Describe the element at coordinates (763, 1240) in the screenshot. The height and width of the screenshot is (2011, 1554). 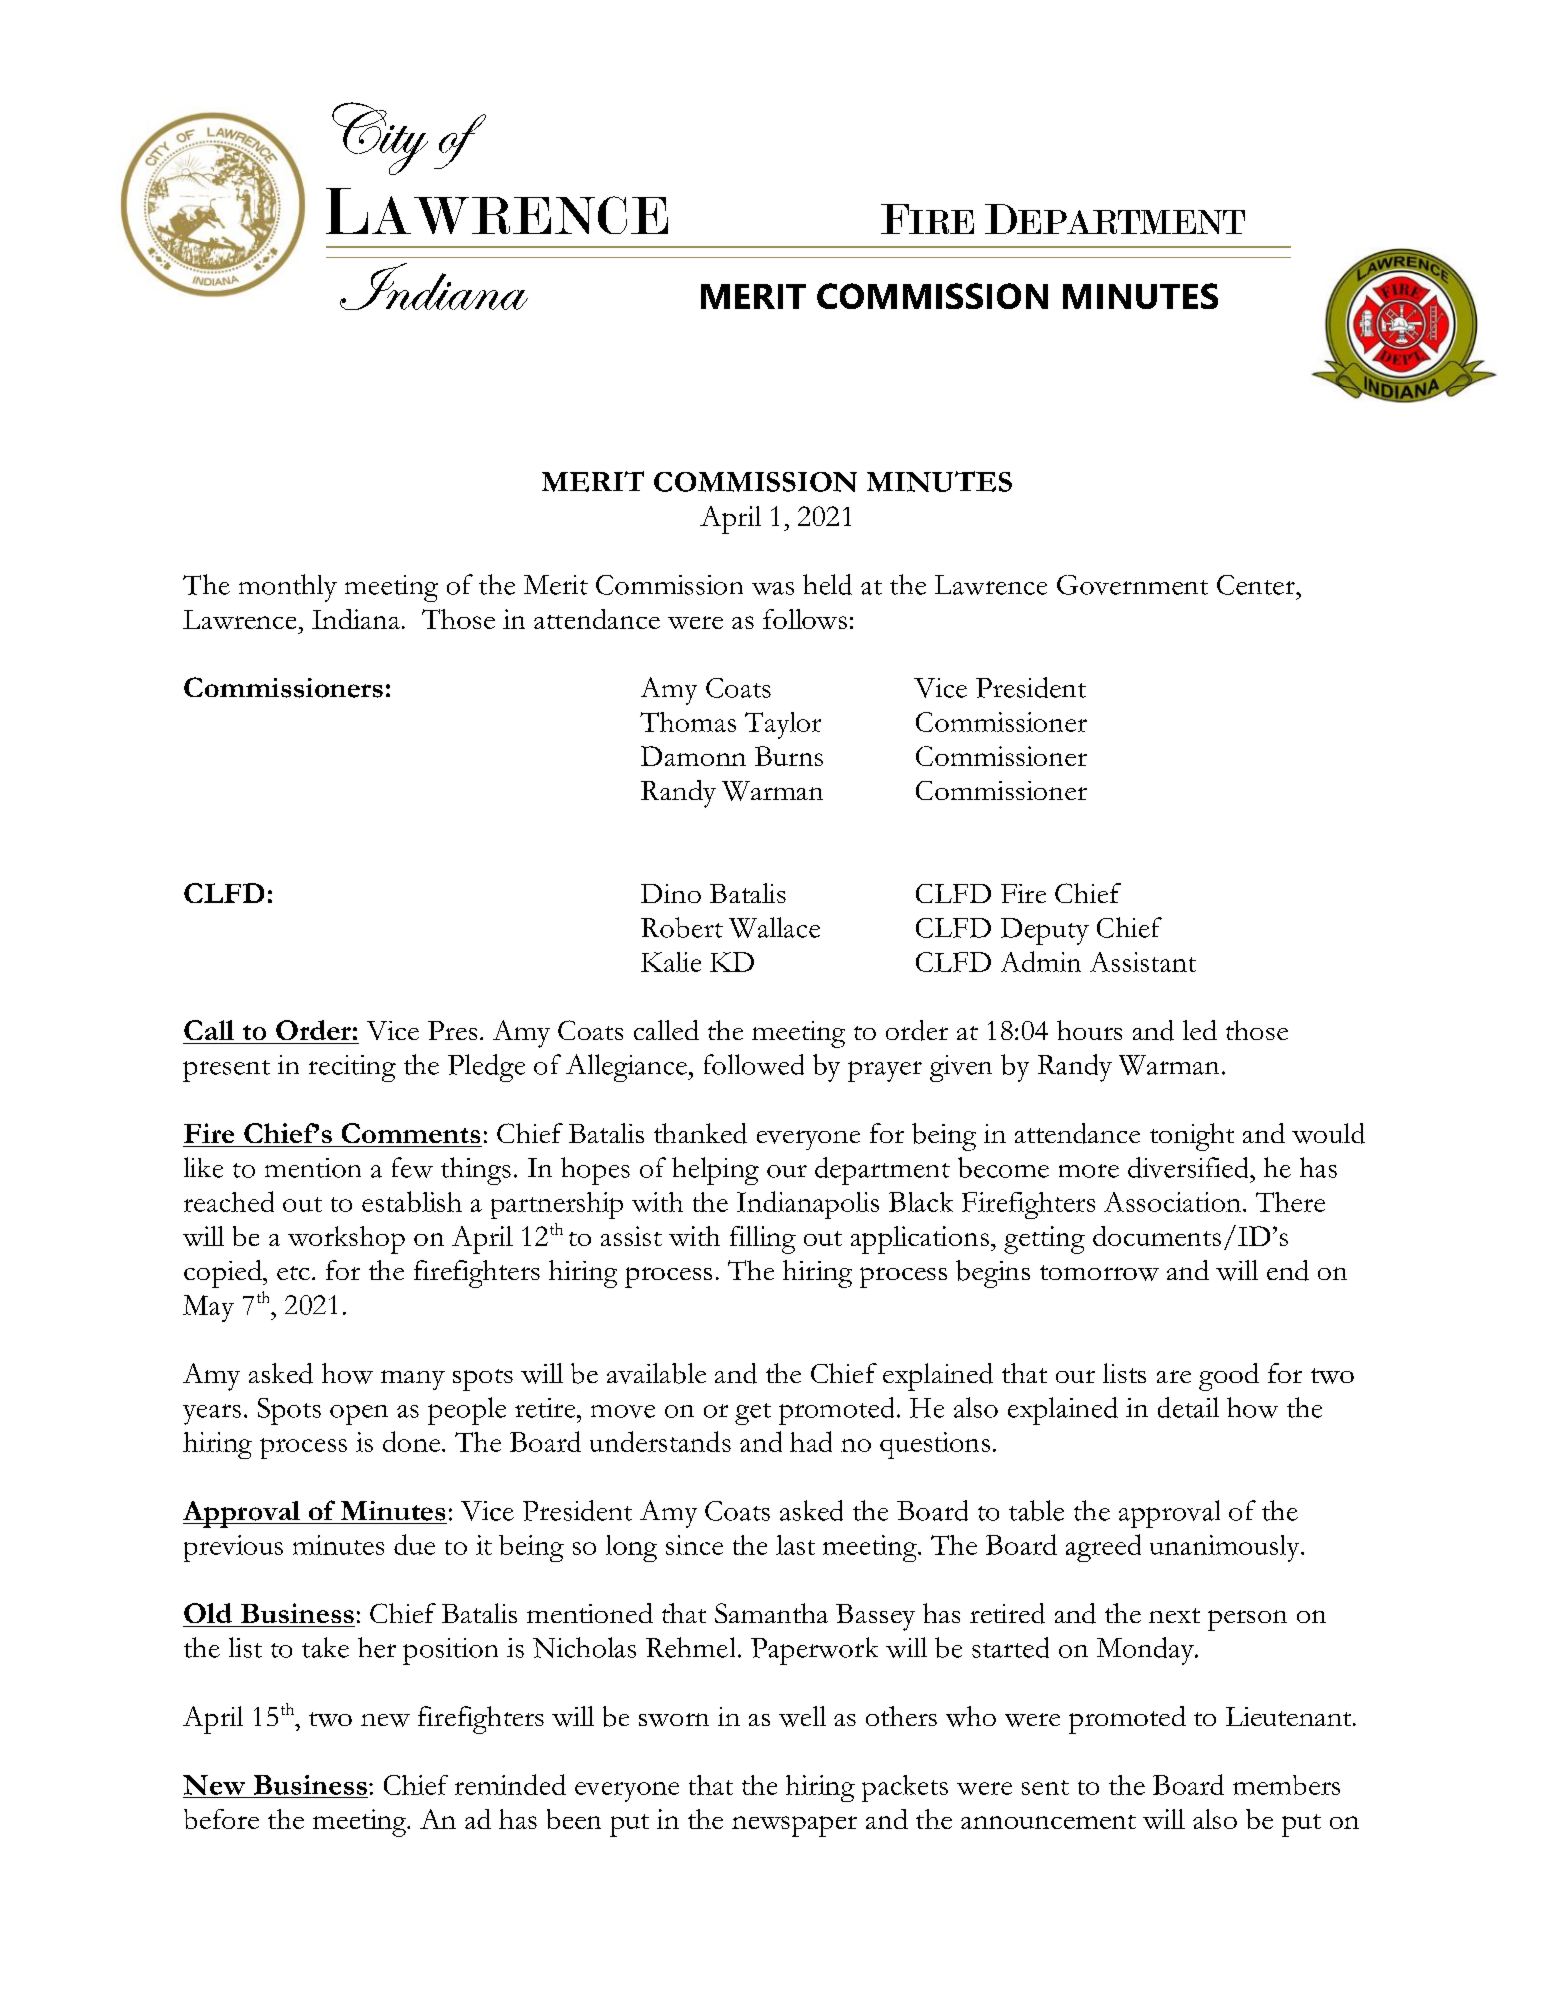
I see `filling` at that location.
